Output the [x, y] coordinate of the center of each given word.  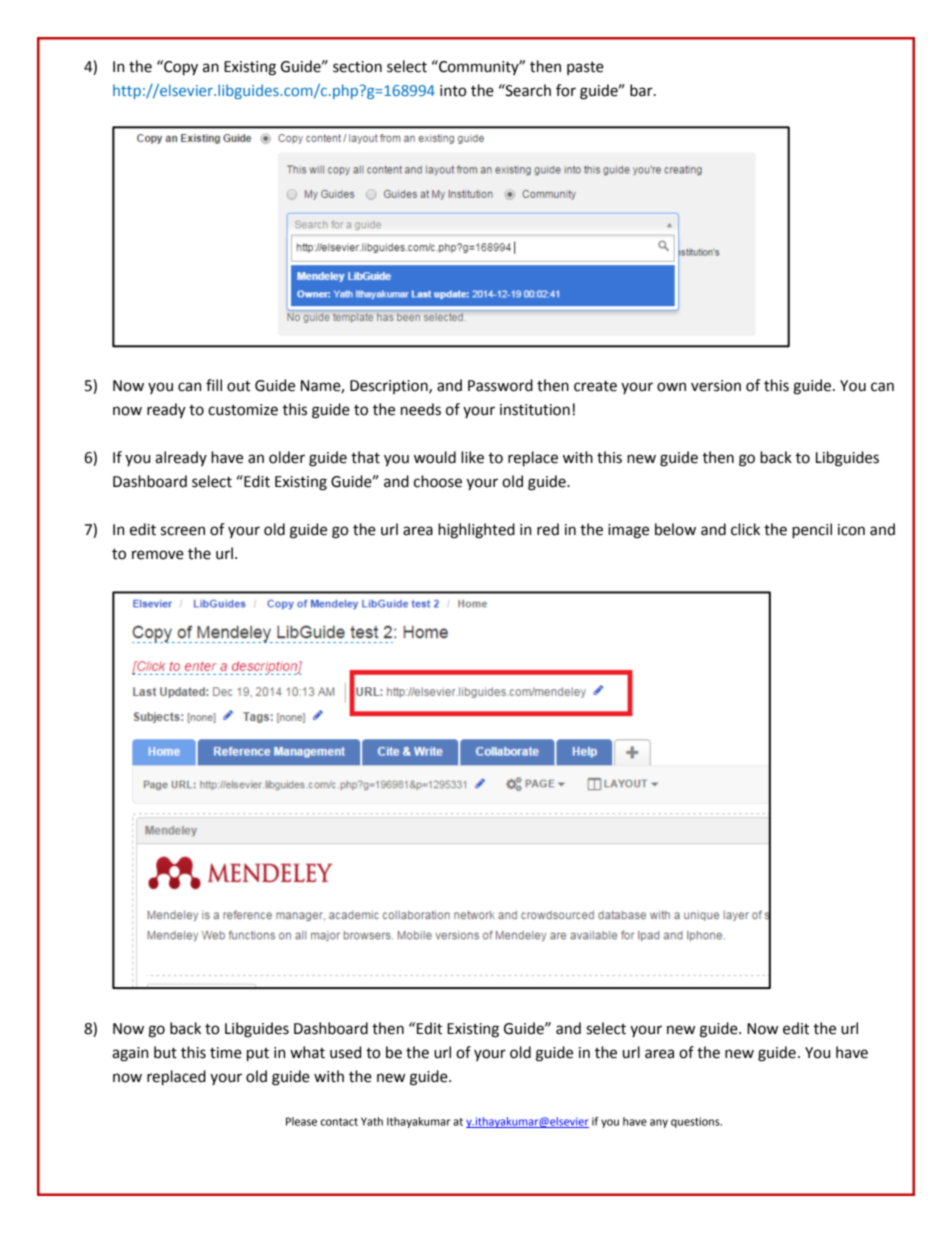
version [716, 386]
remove [158, 555]
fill [214, 385]
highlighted [476, 531]
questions [696, 1122]
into [453, 91]
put [258, 1055]
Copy [180, 68]
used [345, 1052]
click [745, 529]
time [226, 1053]
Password [500, 385]
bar [642, 90]
